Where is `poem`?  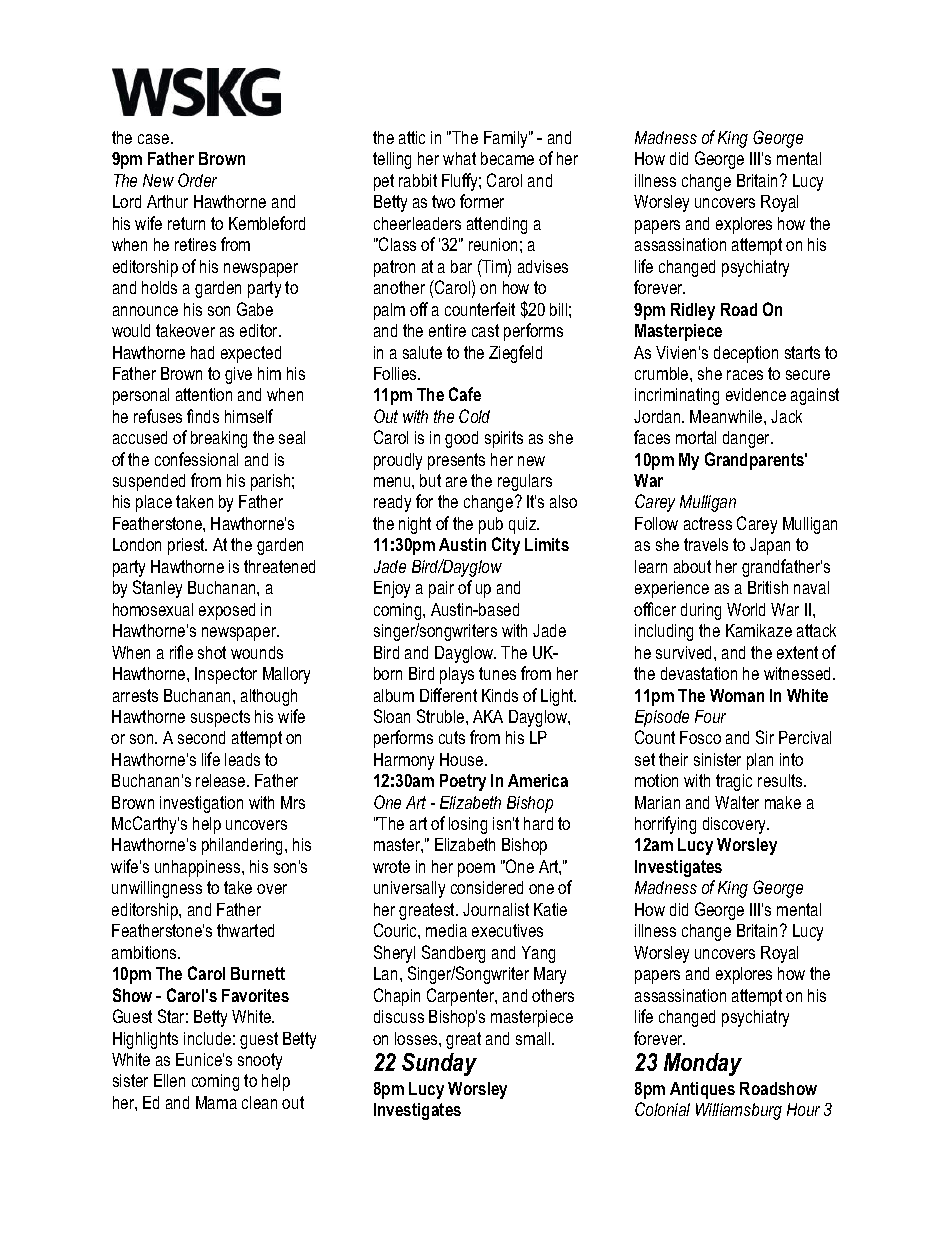 poem is located at coordinates (476, 870).
